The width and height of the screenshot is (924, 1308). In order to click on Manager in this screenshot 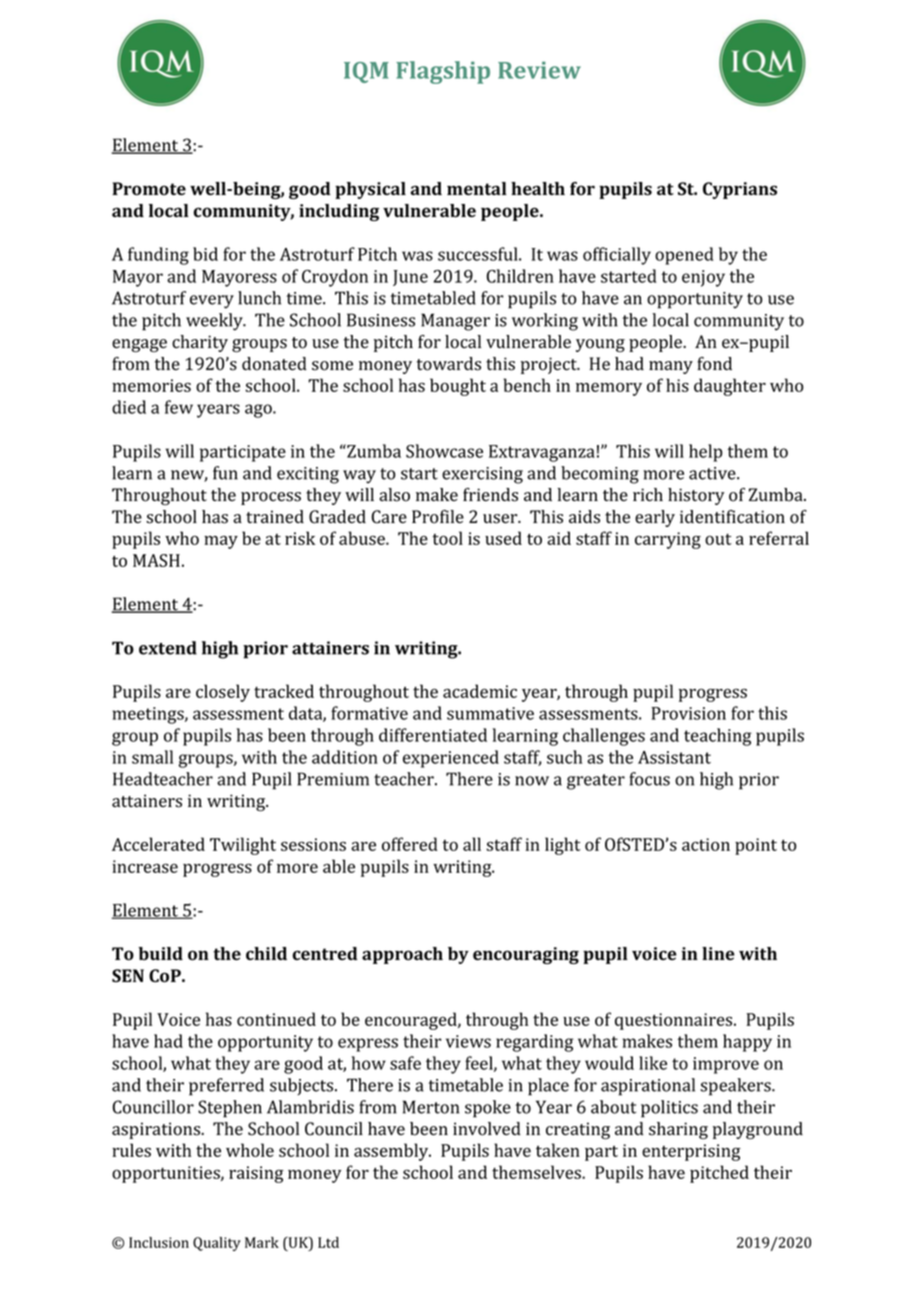, I will do `click(455, 322)`.
